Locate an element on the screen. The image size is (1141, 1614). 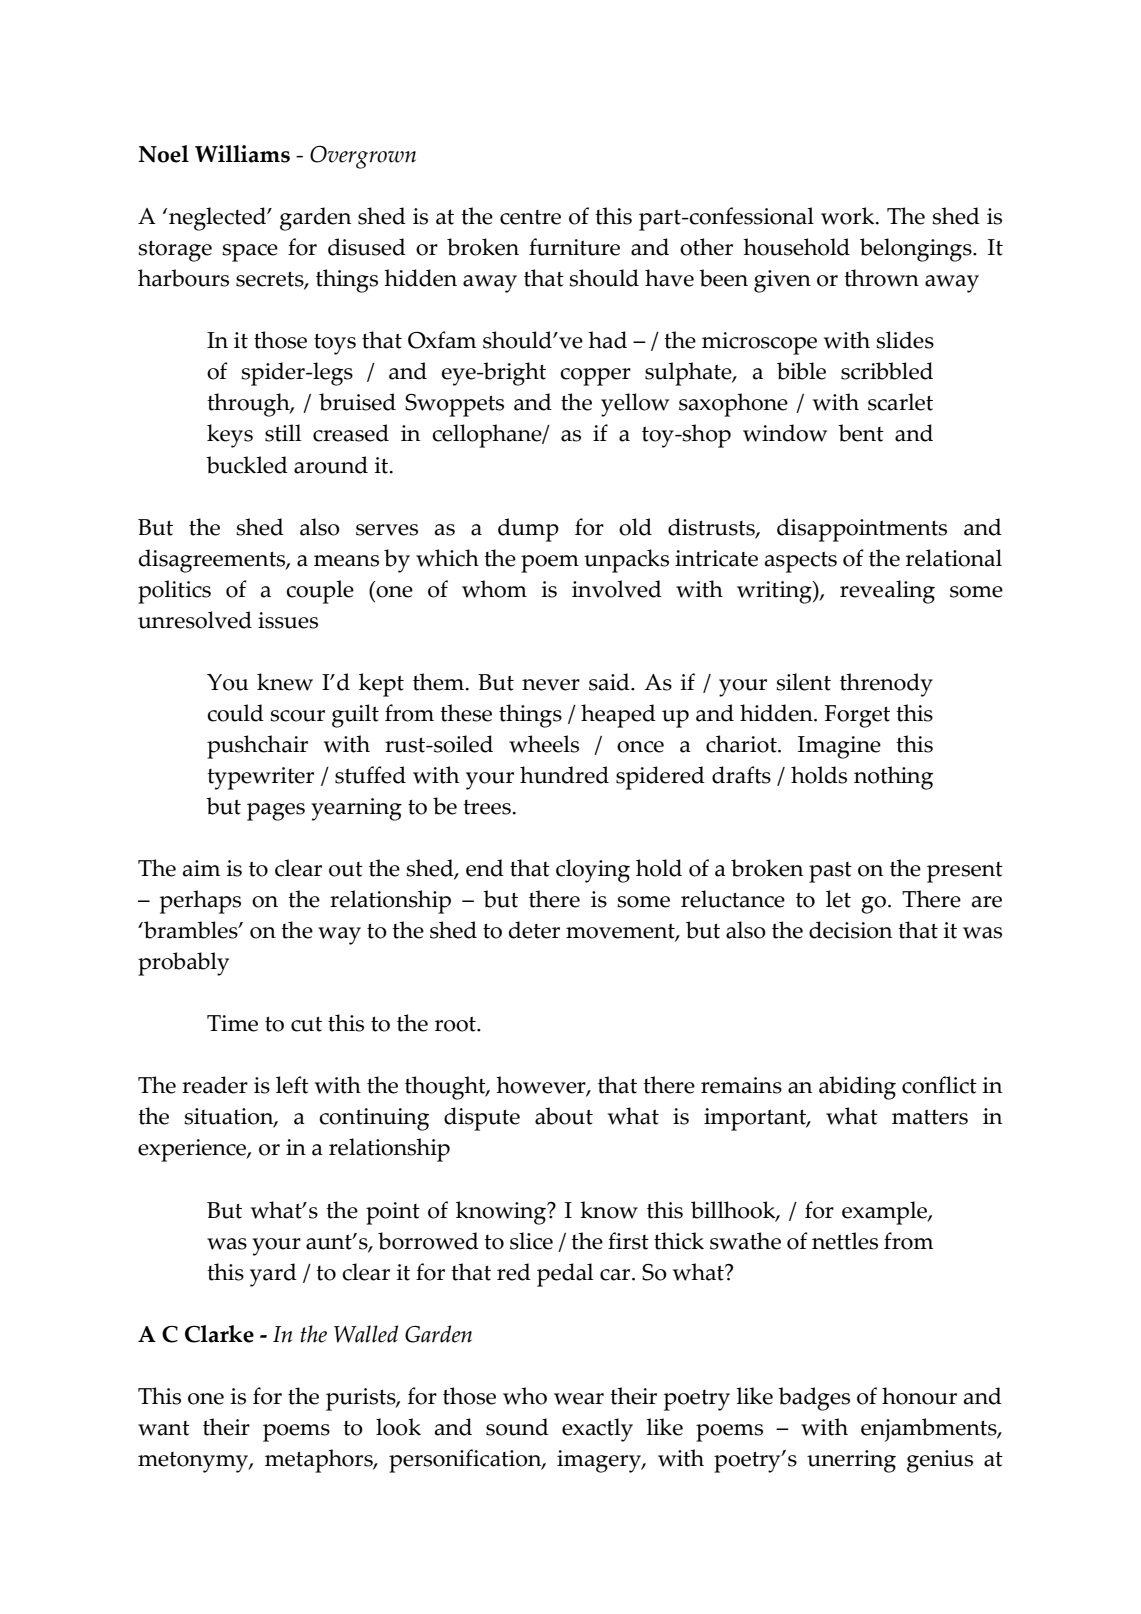
decision is located at coordinates (850, 930).
